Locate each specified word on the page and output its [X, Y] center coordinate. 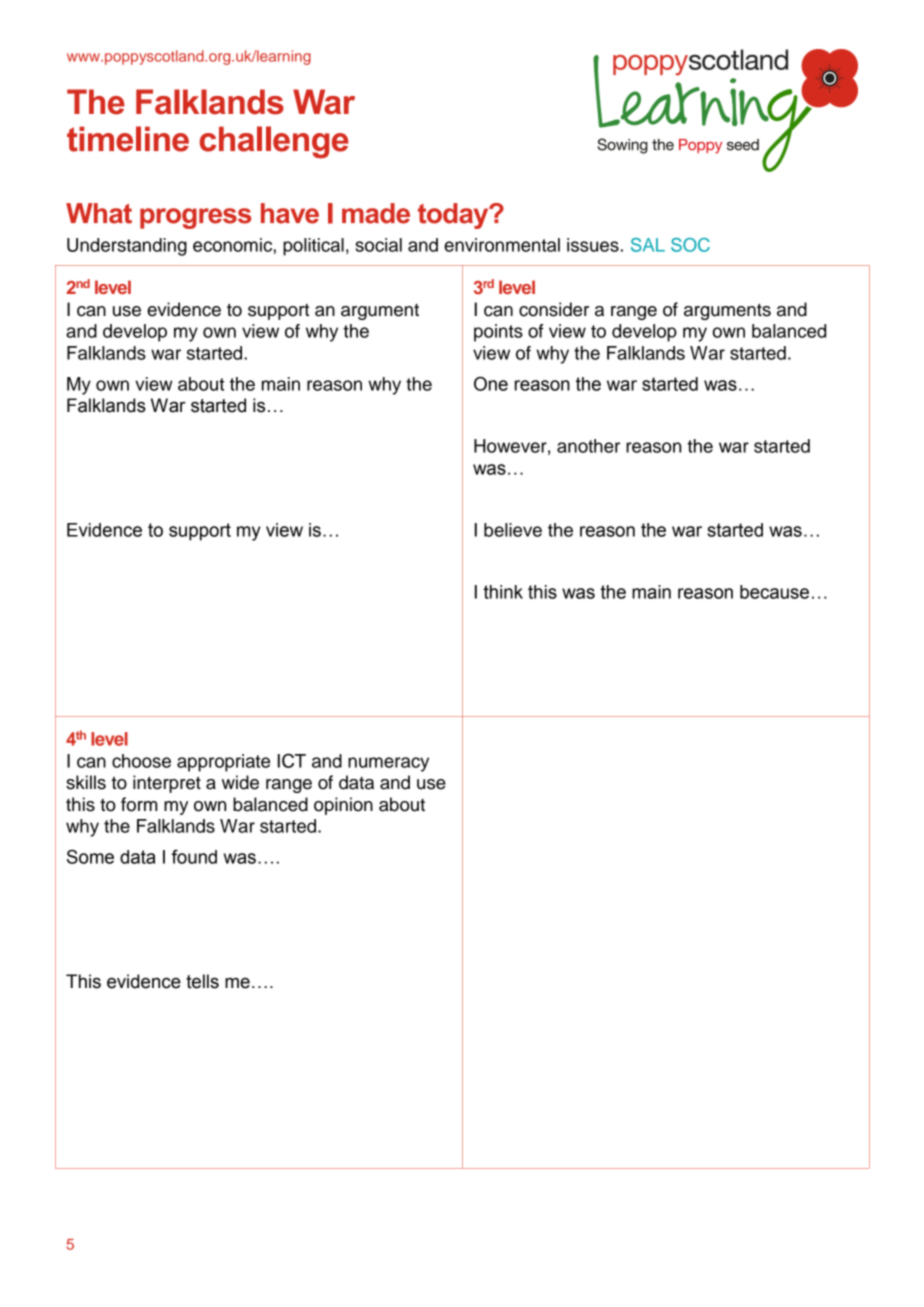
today [454, 216]
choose [141, 761]
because [774, 592]
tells [202, 981]
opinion [343, 806]
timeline [128, 139]
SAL [648, 245]
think [503, 592]
